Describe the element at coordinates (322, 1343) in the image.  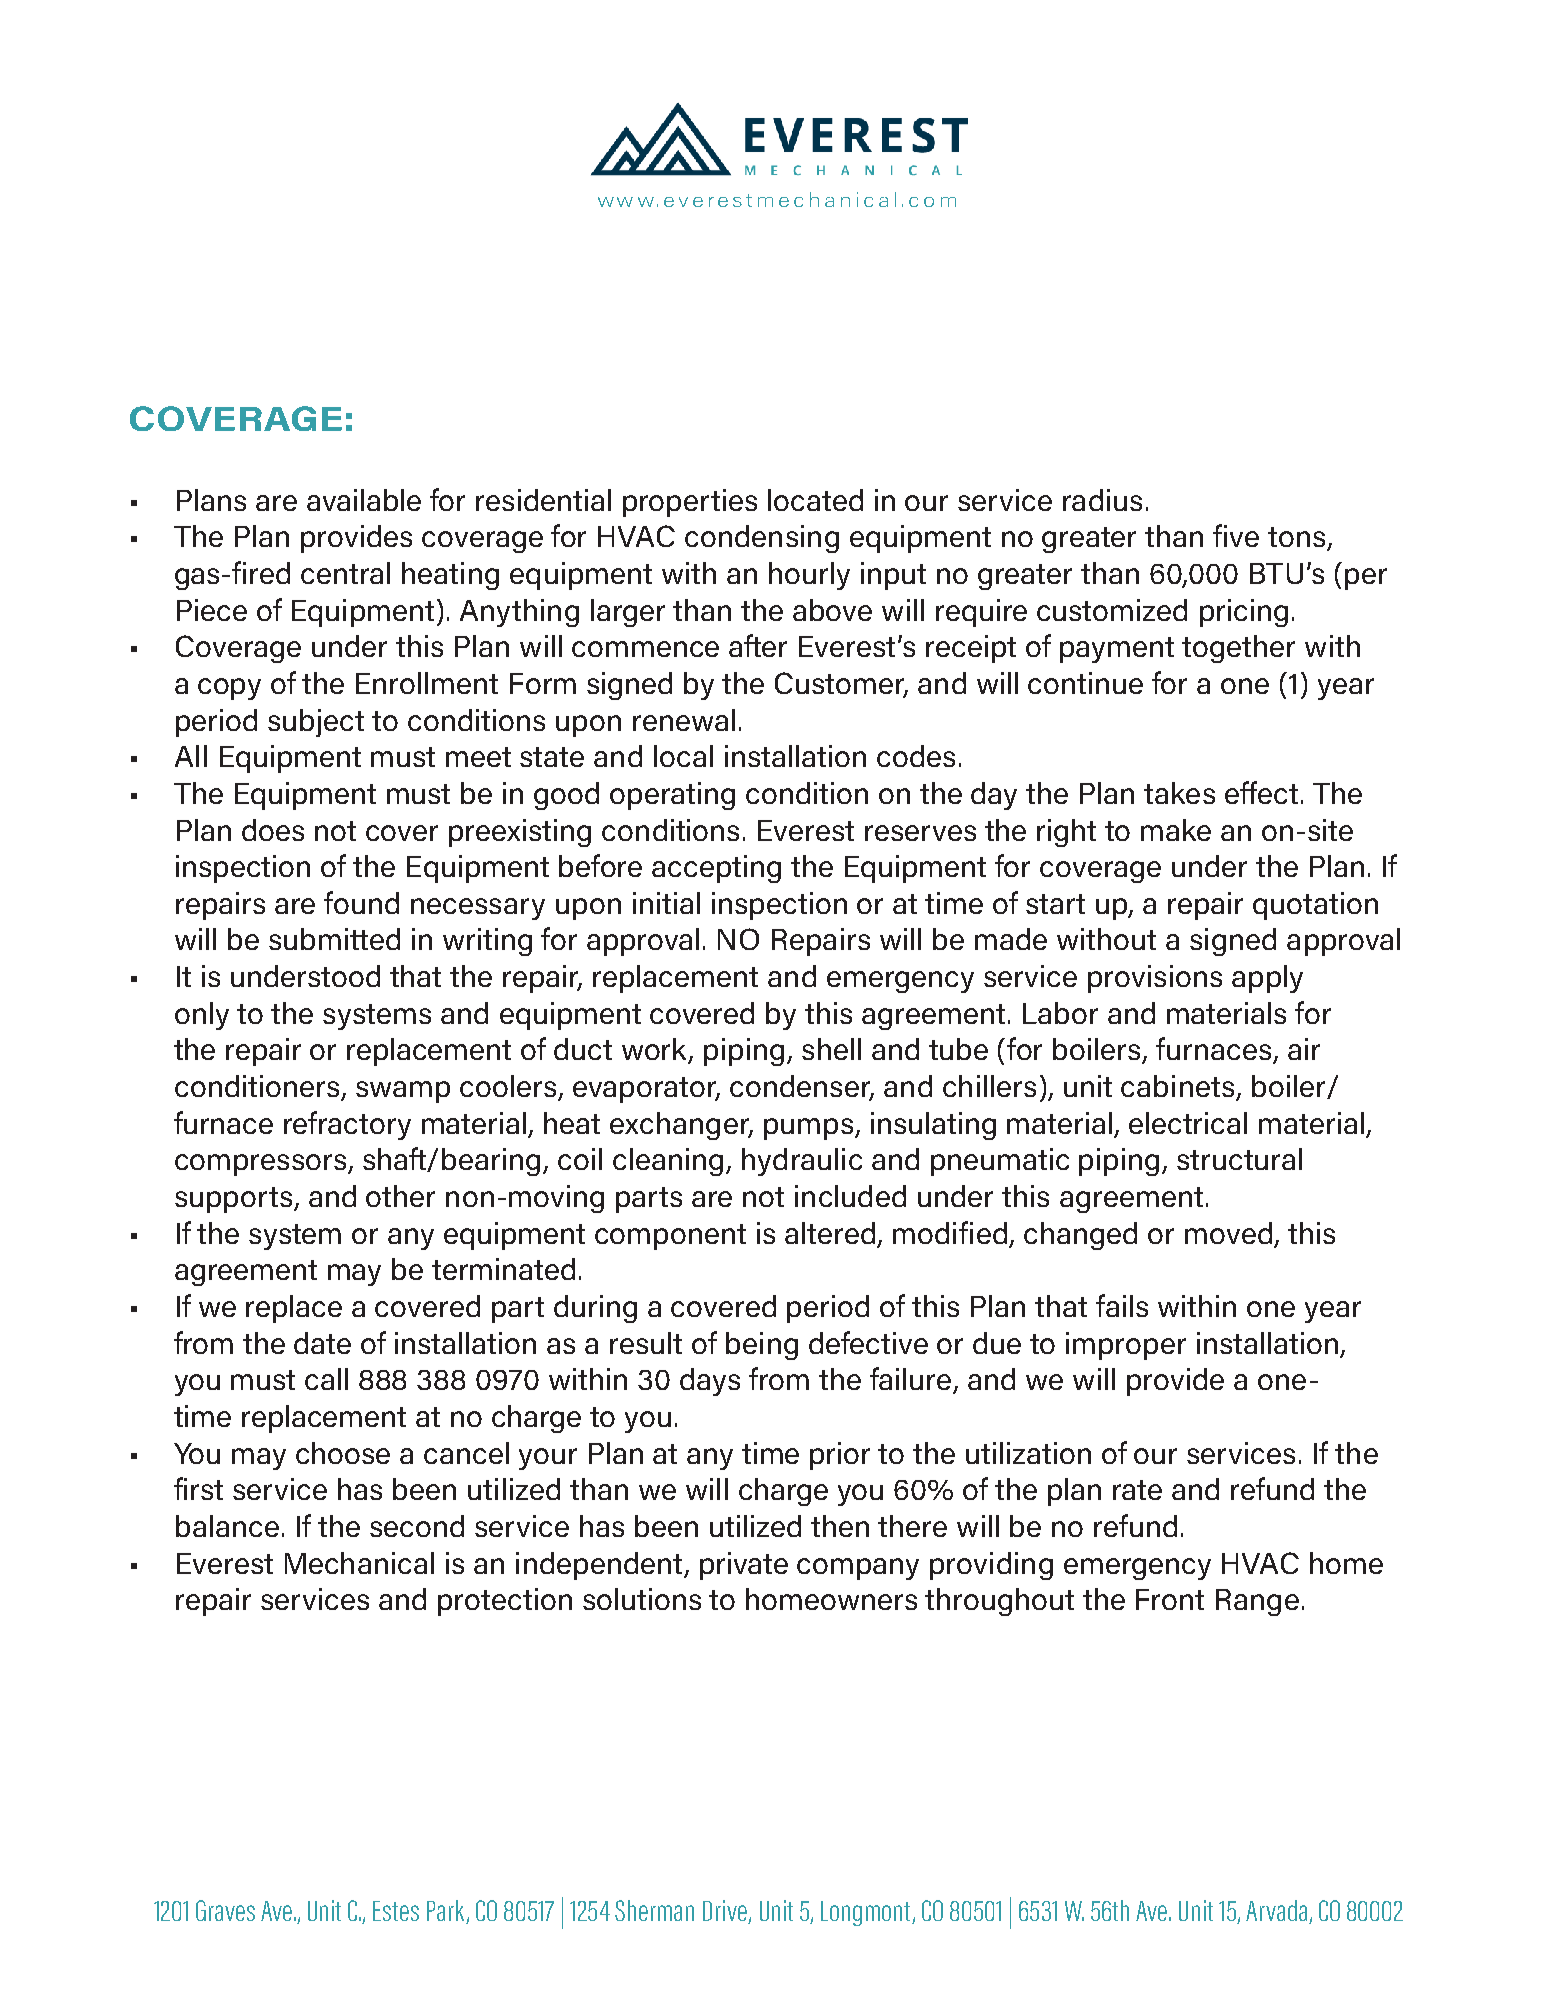
I see `date` at that location.
